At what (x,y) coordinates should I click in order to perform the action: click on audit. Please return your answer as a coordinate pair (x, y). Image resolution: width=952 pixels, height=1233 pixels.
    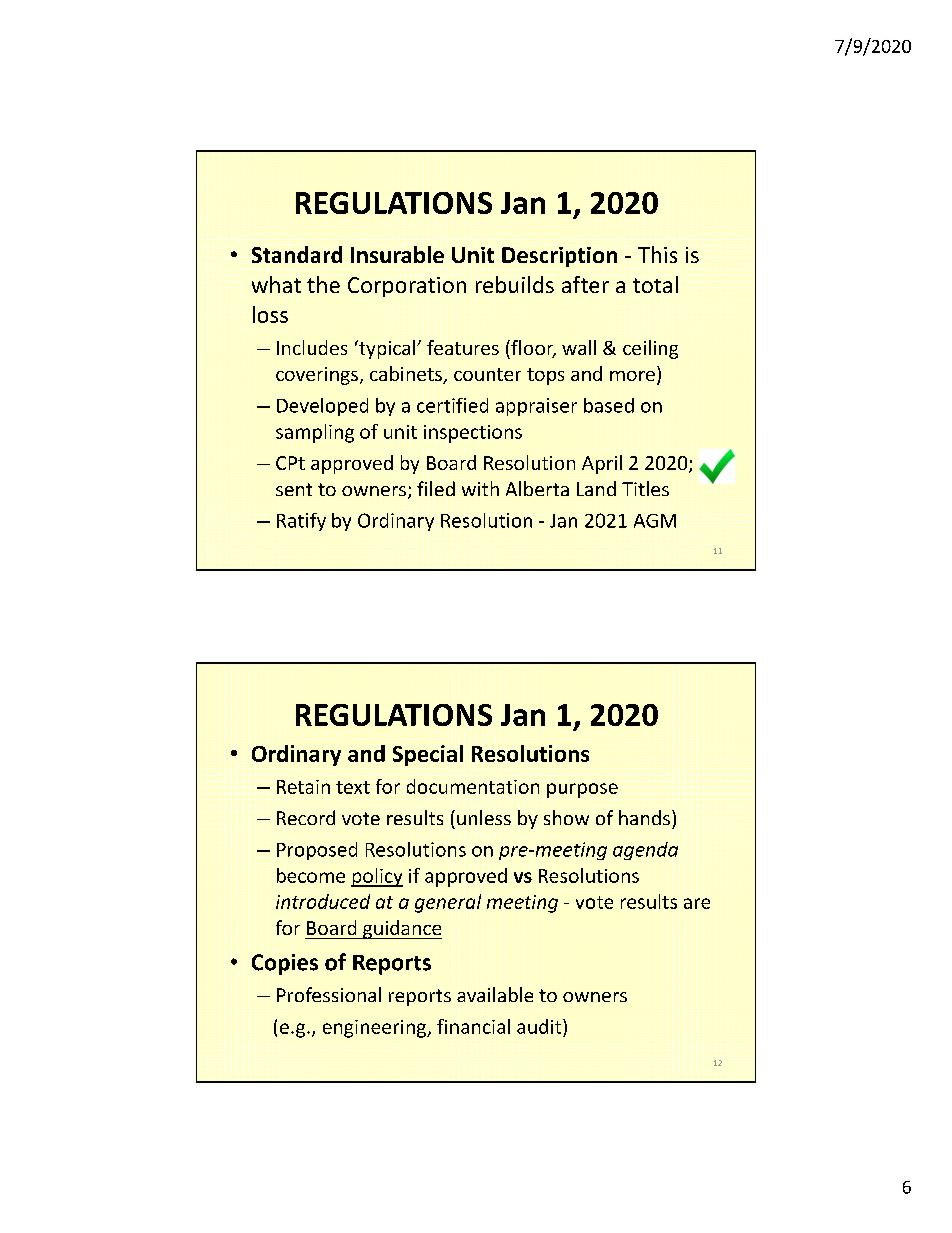
    Looking at the image, I should click on (540, 1026).
